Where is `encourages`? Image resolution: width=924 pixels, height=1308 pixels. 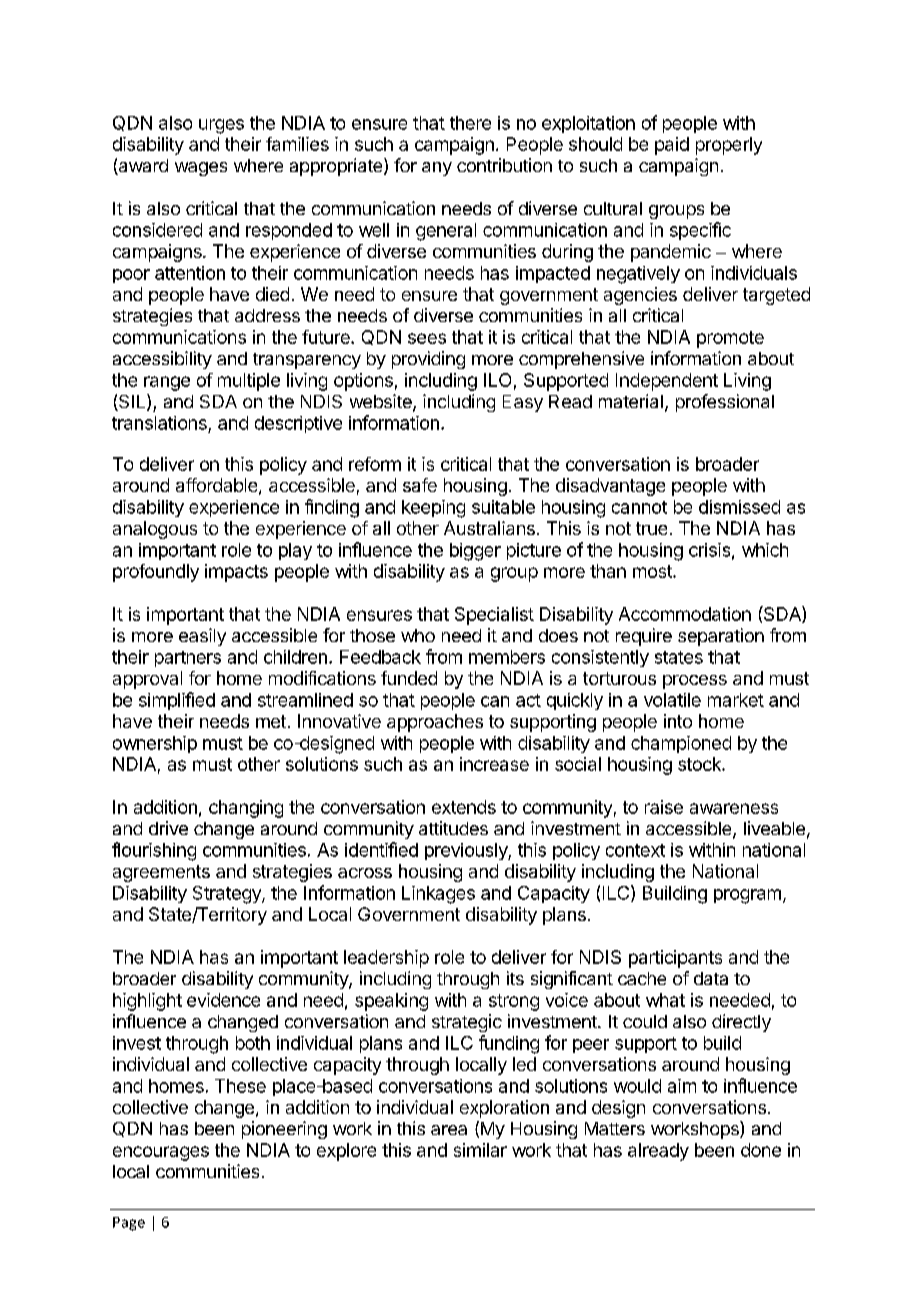
encourages is located at coordinates (161, 1153).
